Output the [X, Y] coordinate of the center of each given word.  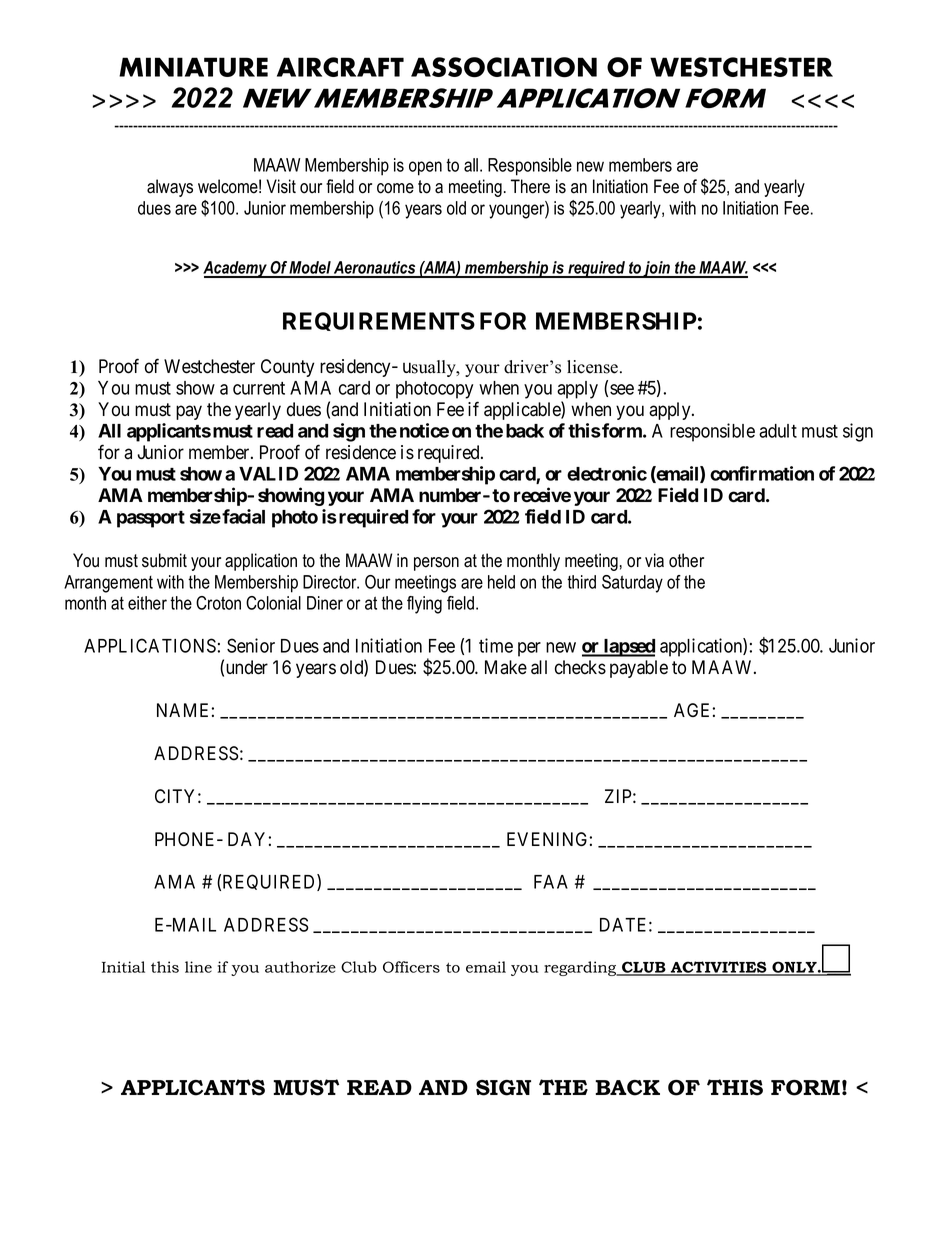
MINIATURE [193, 67]
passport [151, 519]
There [530, 186]
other [686, 560]
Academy [236, 269]
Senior [251, 645]
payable [639, 669]
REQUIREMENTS [379, 321]
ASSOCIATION [504, 67]
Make [506, 667]
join [657, 269]
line [198, 967]
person [436, 564]
